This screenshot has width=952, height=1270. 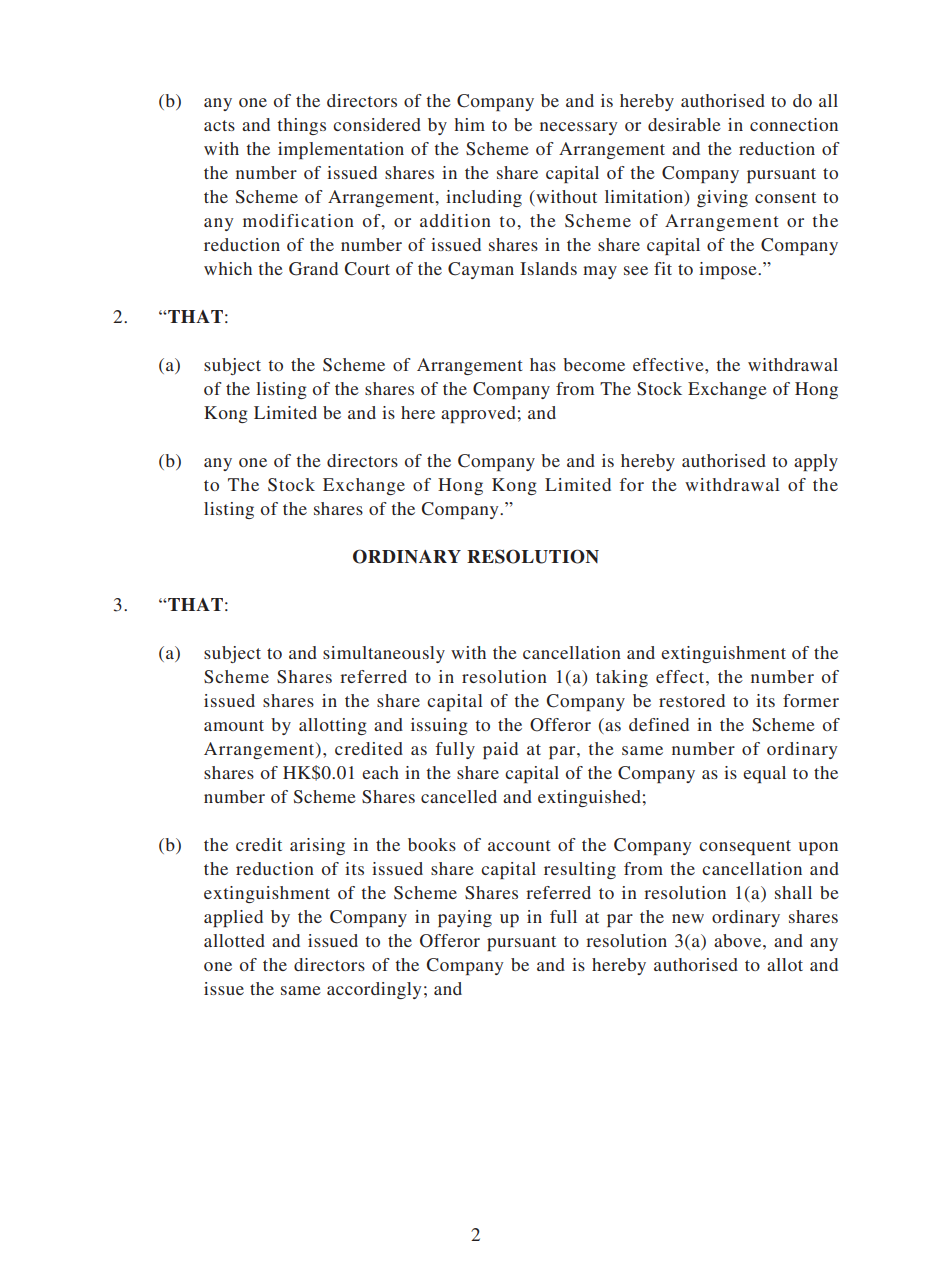 I want to click on connection, so click(x=794, y=124).
